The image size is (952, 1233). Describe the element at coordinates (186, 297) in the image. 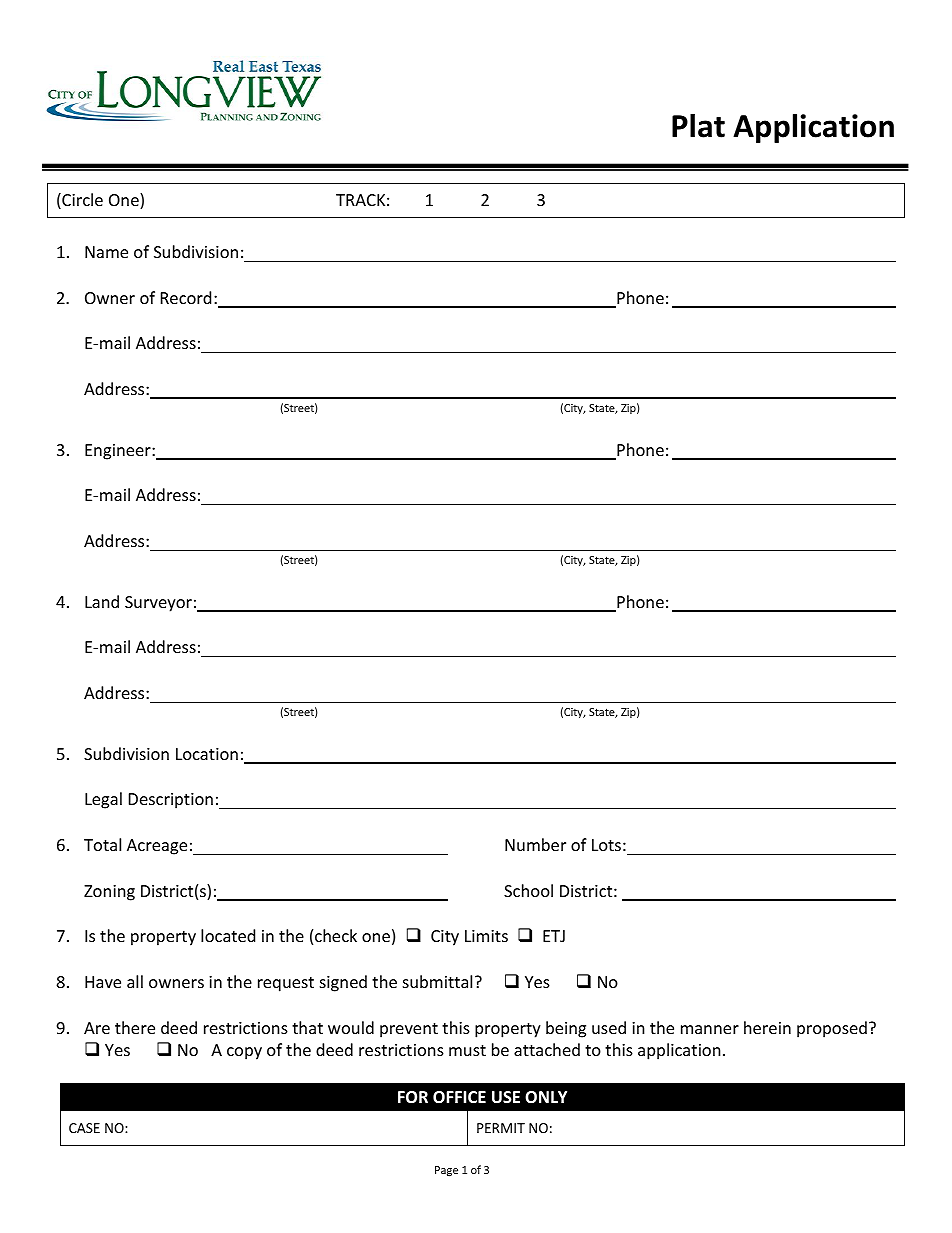

I see `Record` at that location.
